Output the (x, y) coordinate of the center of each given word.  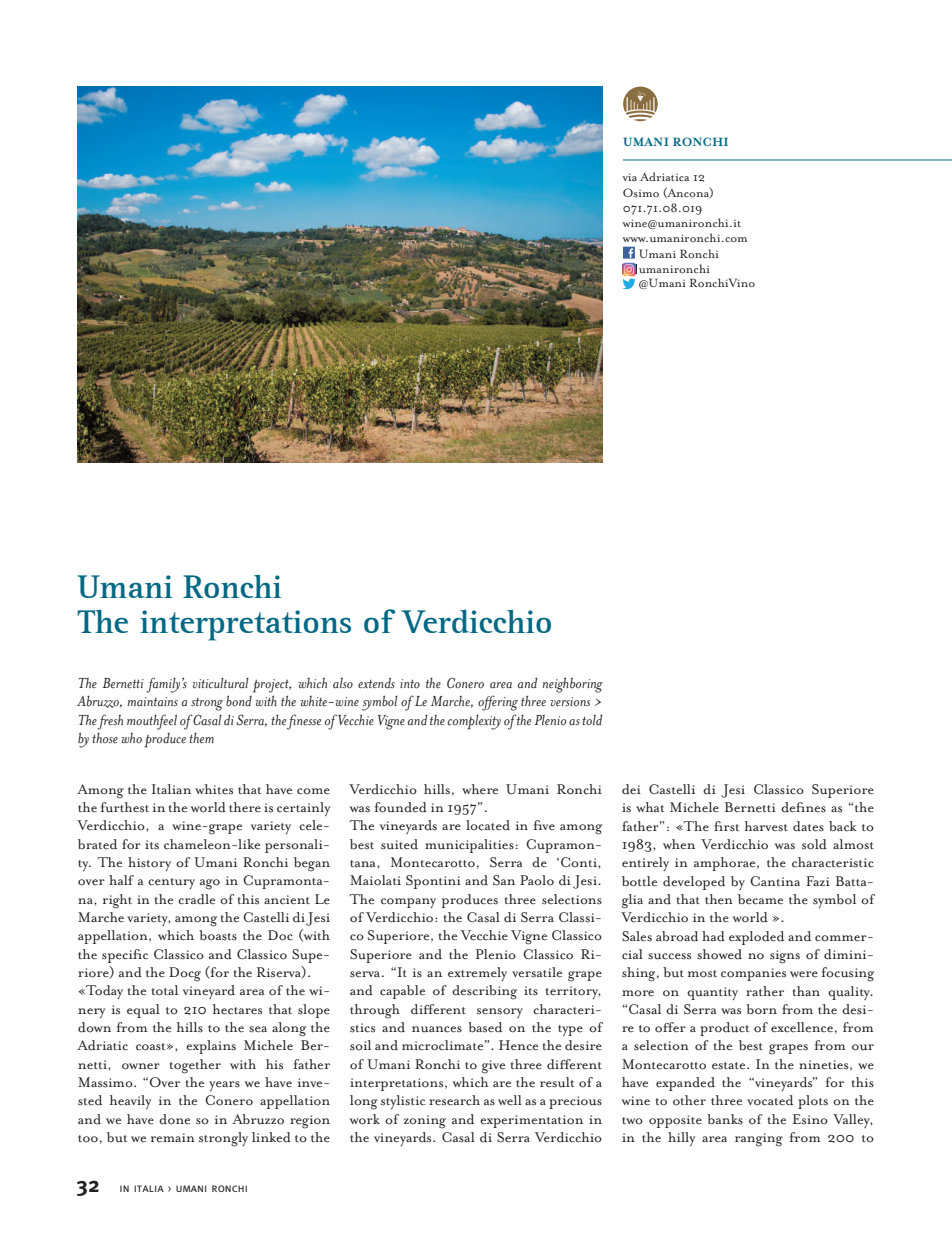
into (410, 684)
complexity (474, 722)
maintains (153, 701)
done (174, 1119)
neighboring (573, 685)
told (592, 720)
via (629, 177)
